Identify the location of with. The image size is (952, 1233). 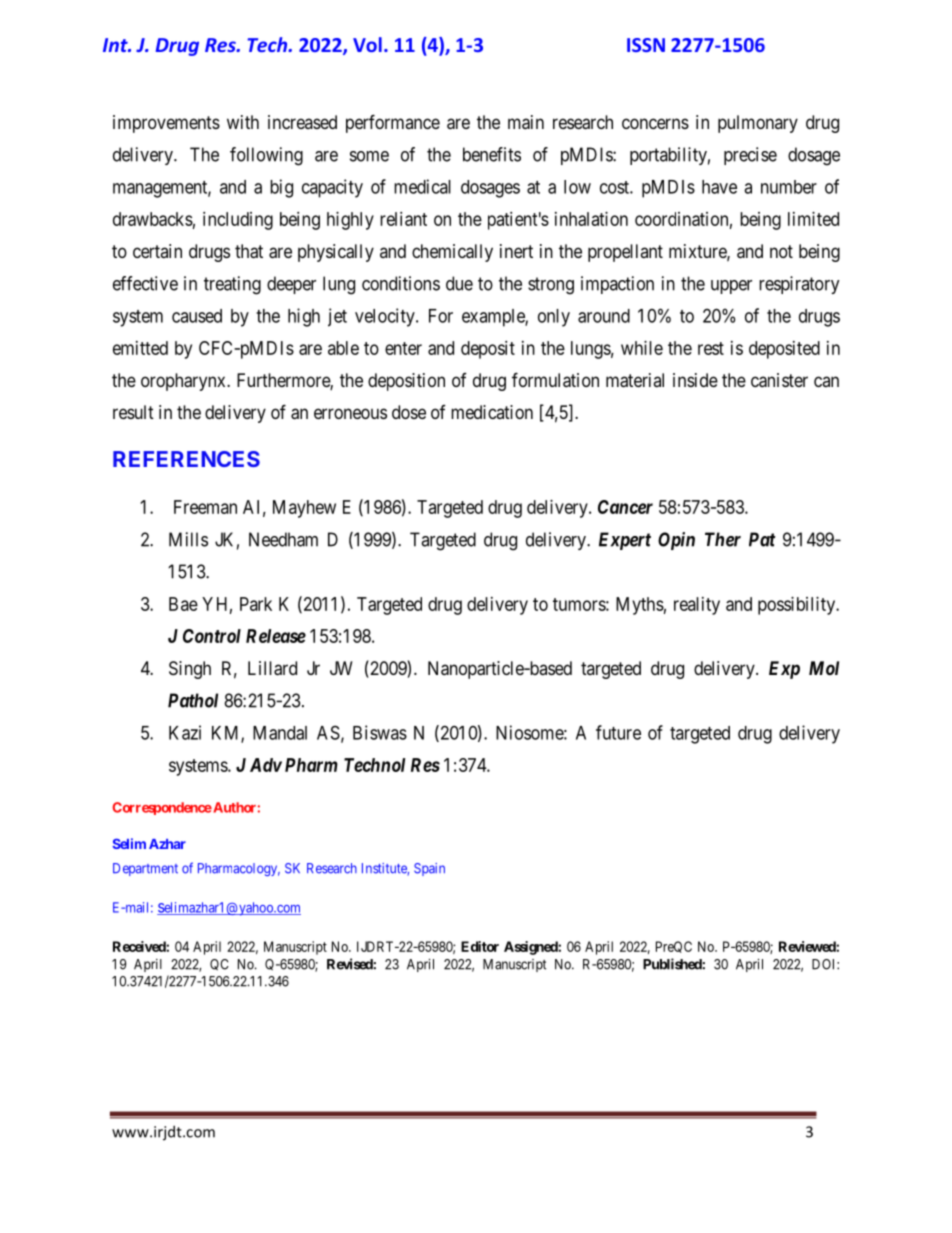
(243, 122).
